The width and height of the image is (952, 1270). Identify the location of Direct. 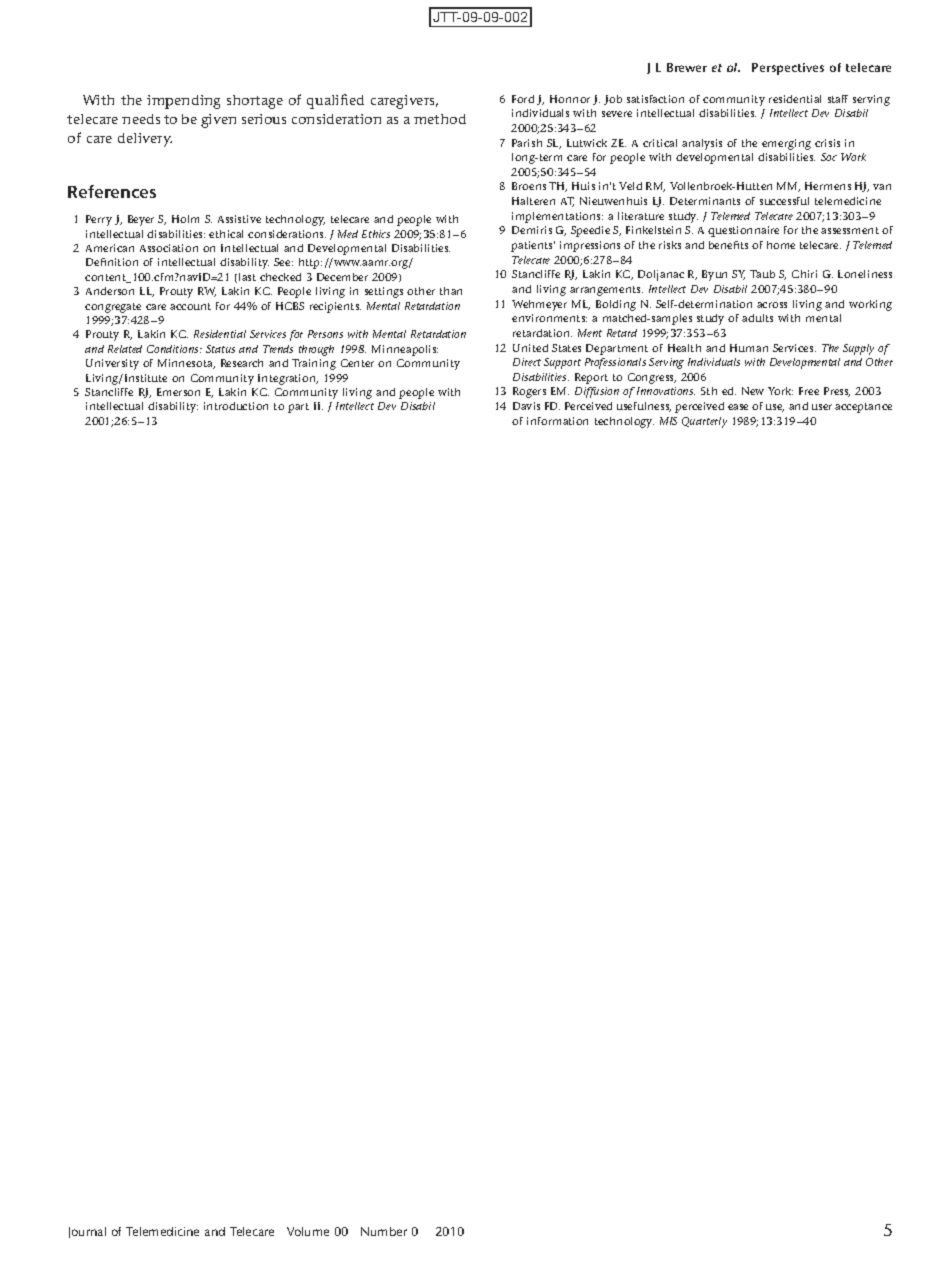
(527, 362).
